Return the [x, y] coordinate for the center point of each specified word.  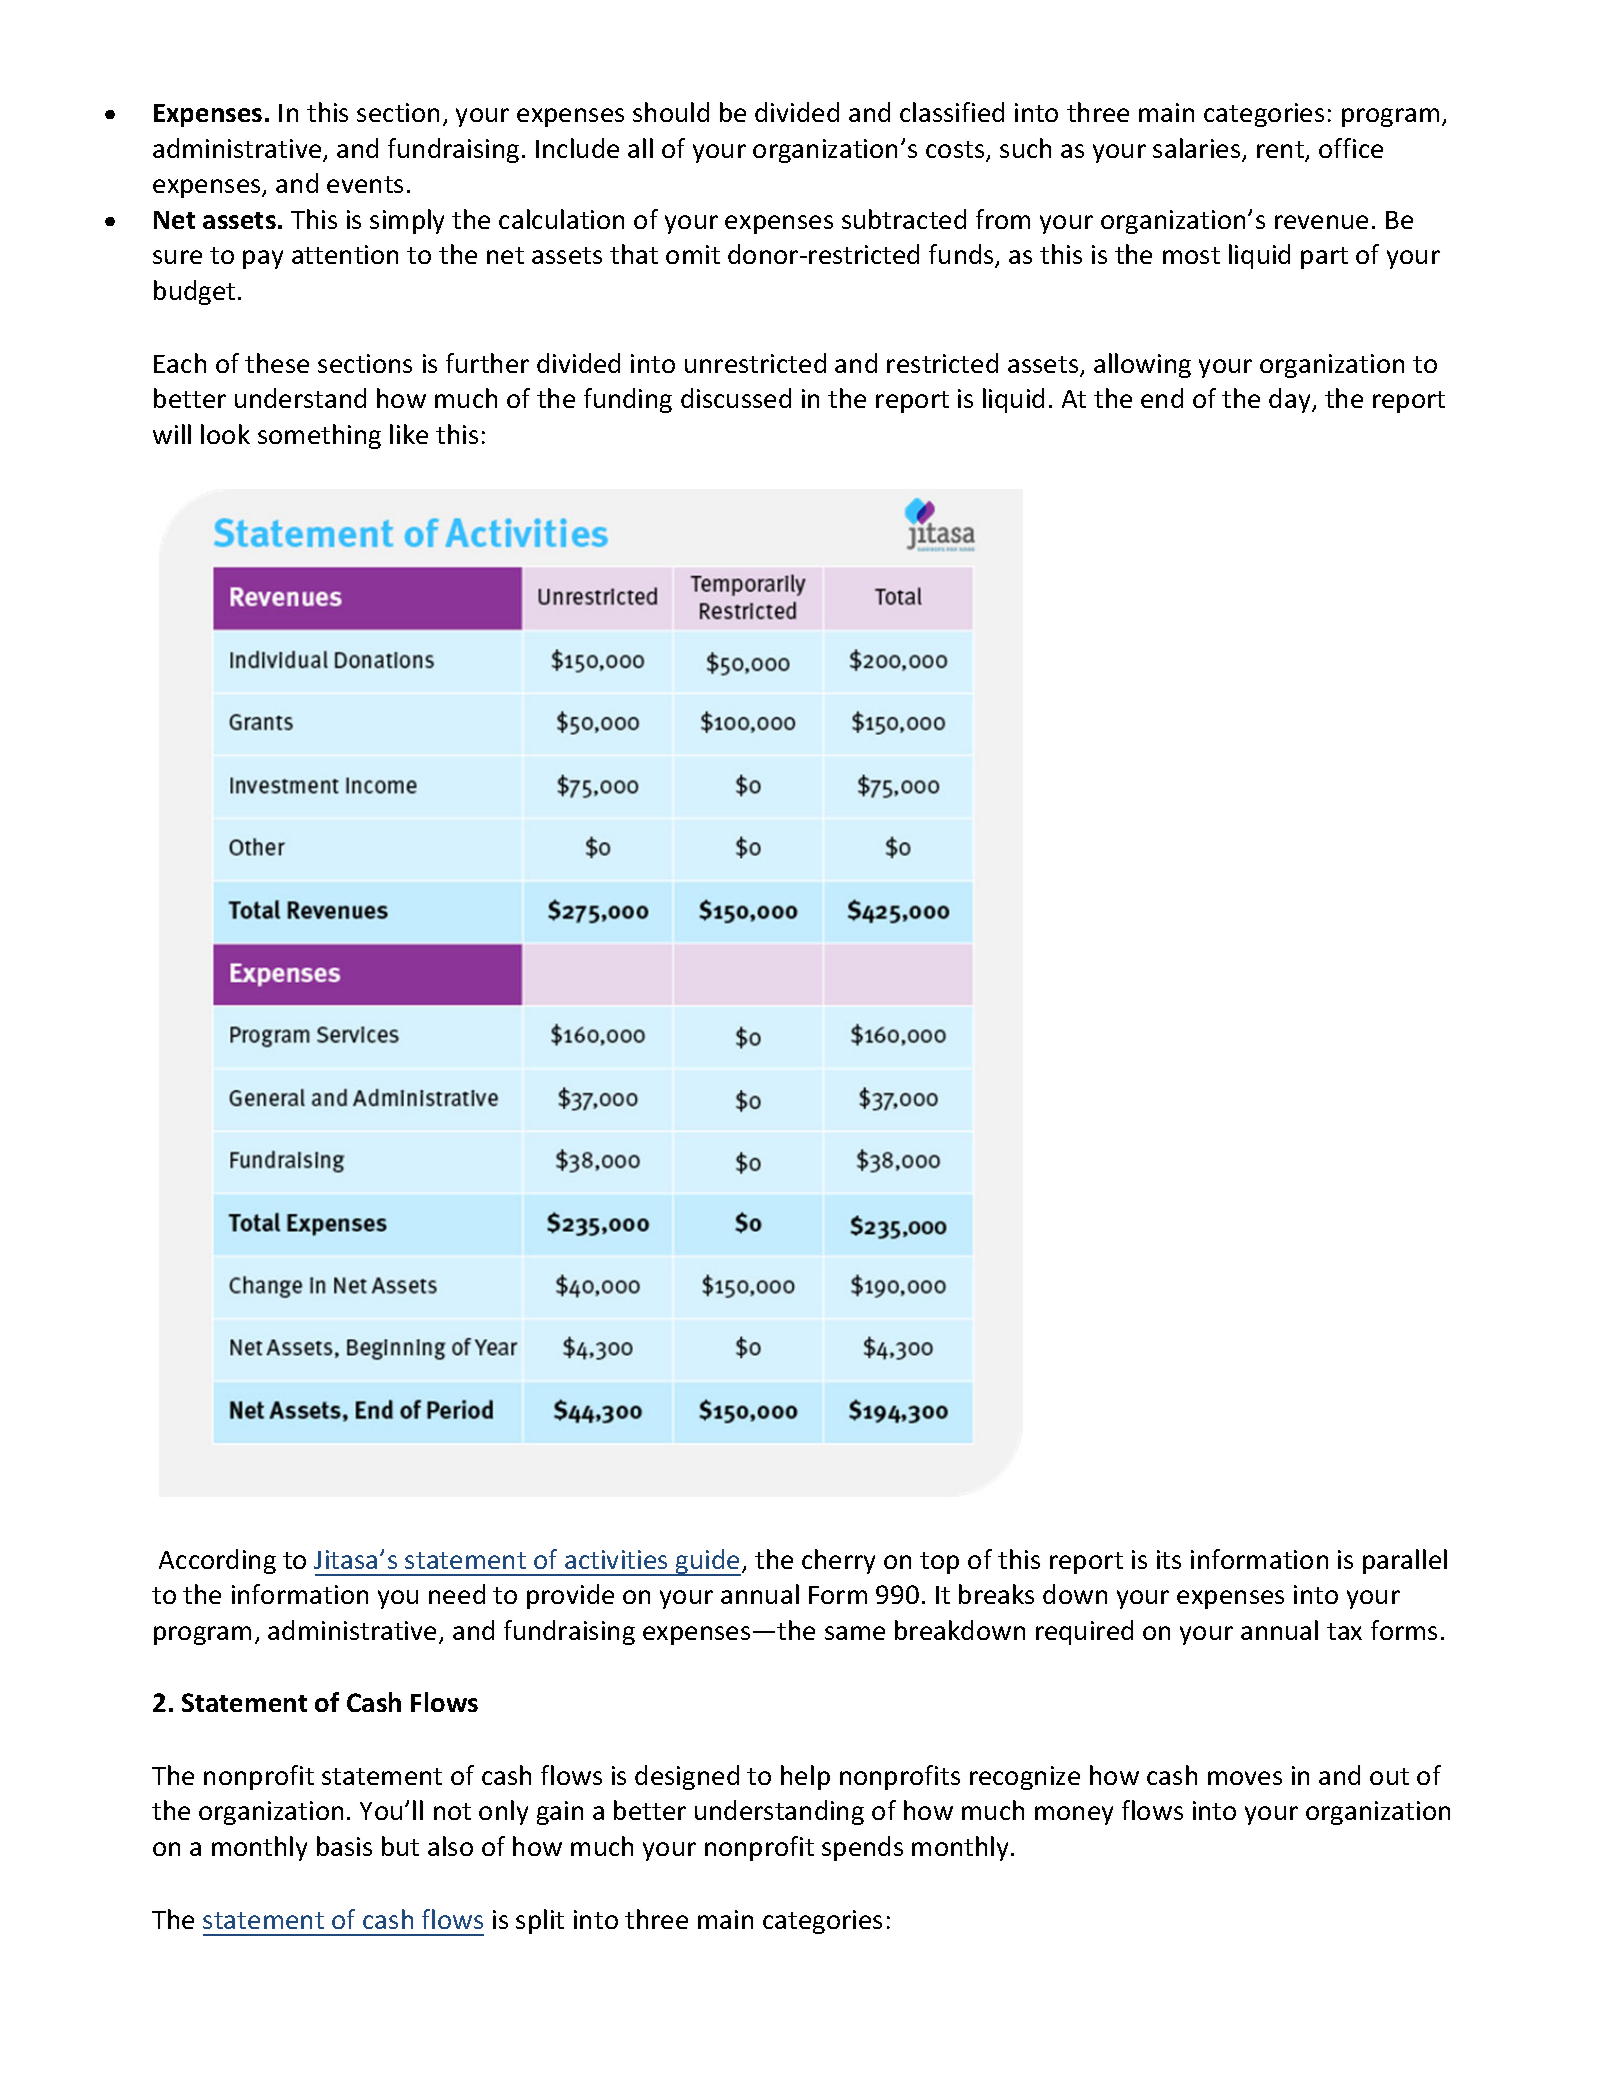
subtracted [904, 219]
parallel [1405, 1561]
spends [862, 1848]
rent [1281, 151]
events [365, 184]
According [217, 1561]
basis [344, 1846]
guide [707, 1562]
